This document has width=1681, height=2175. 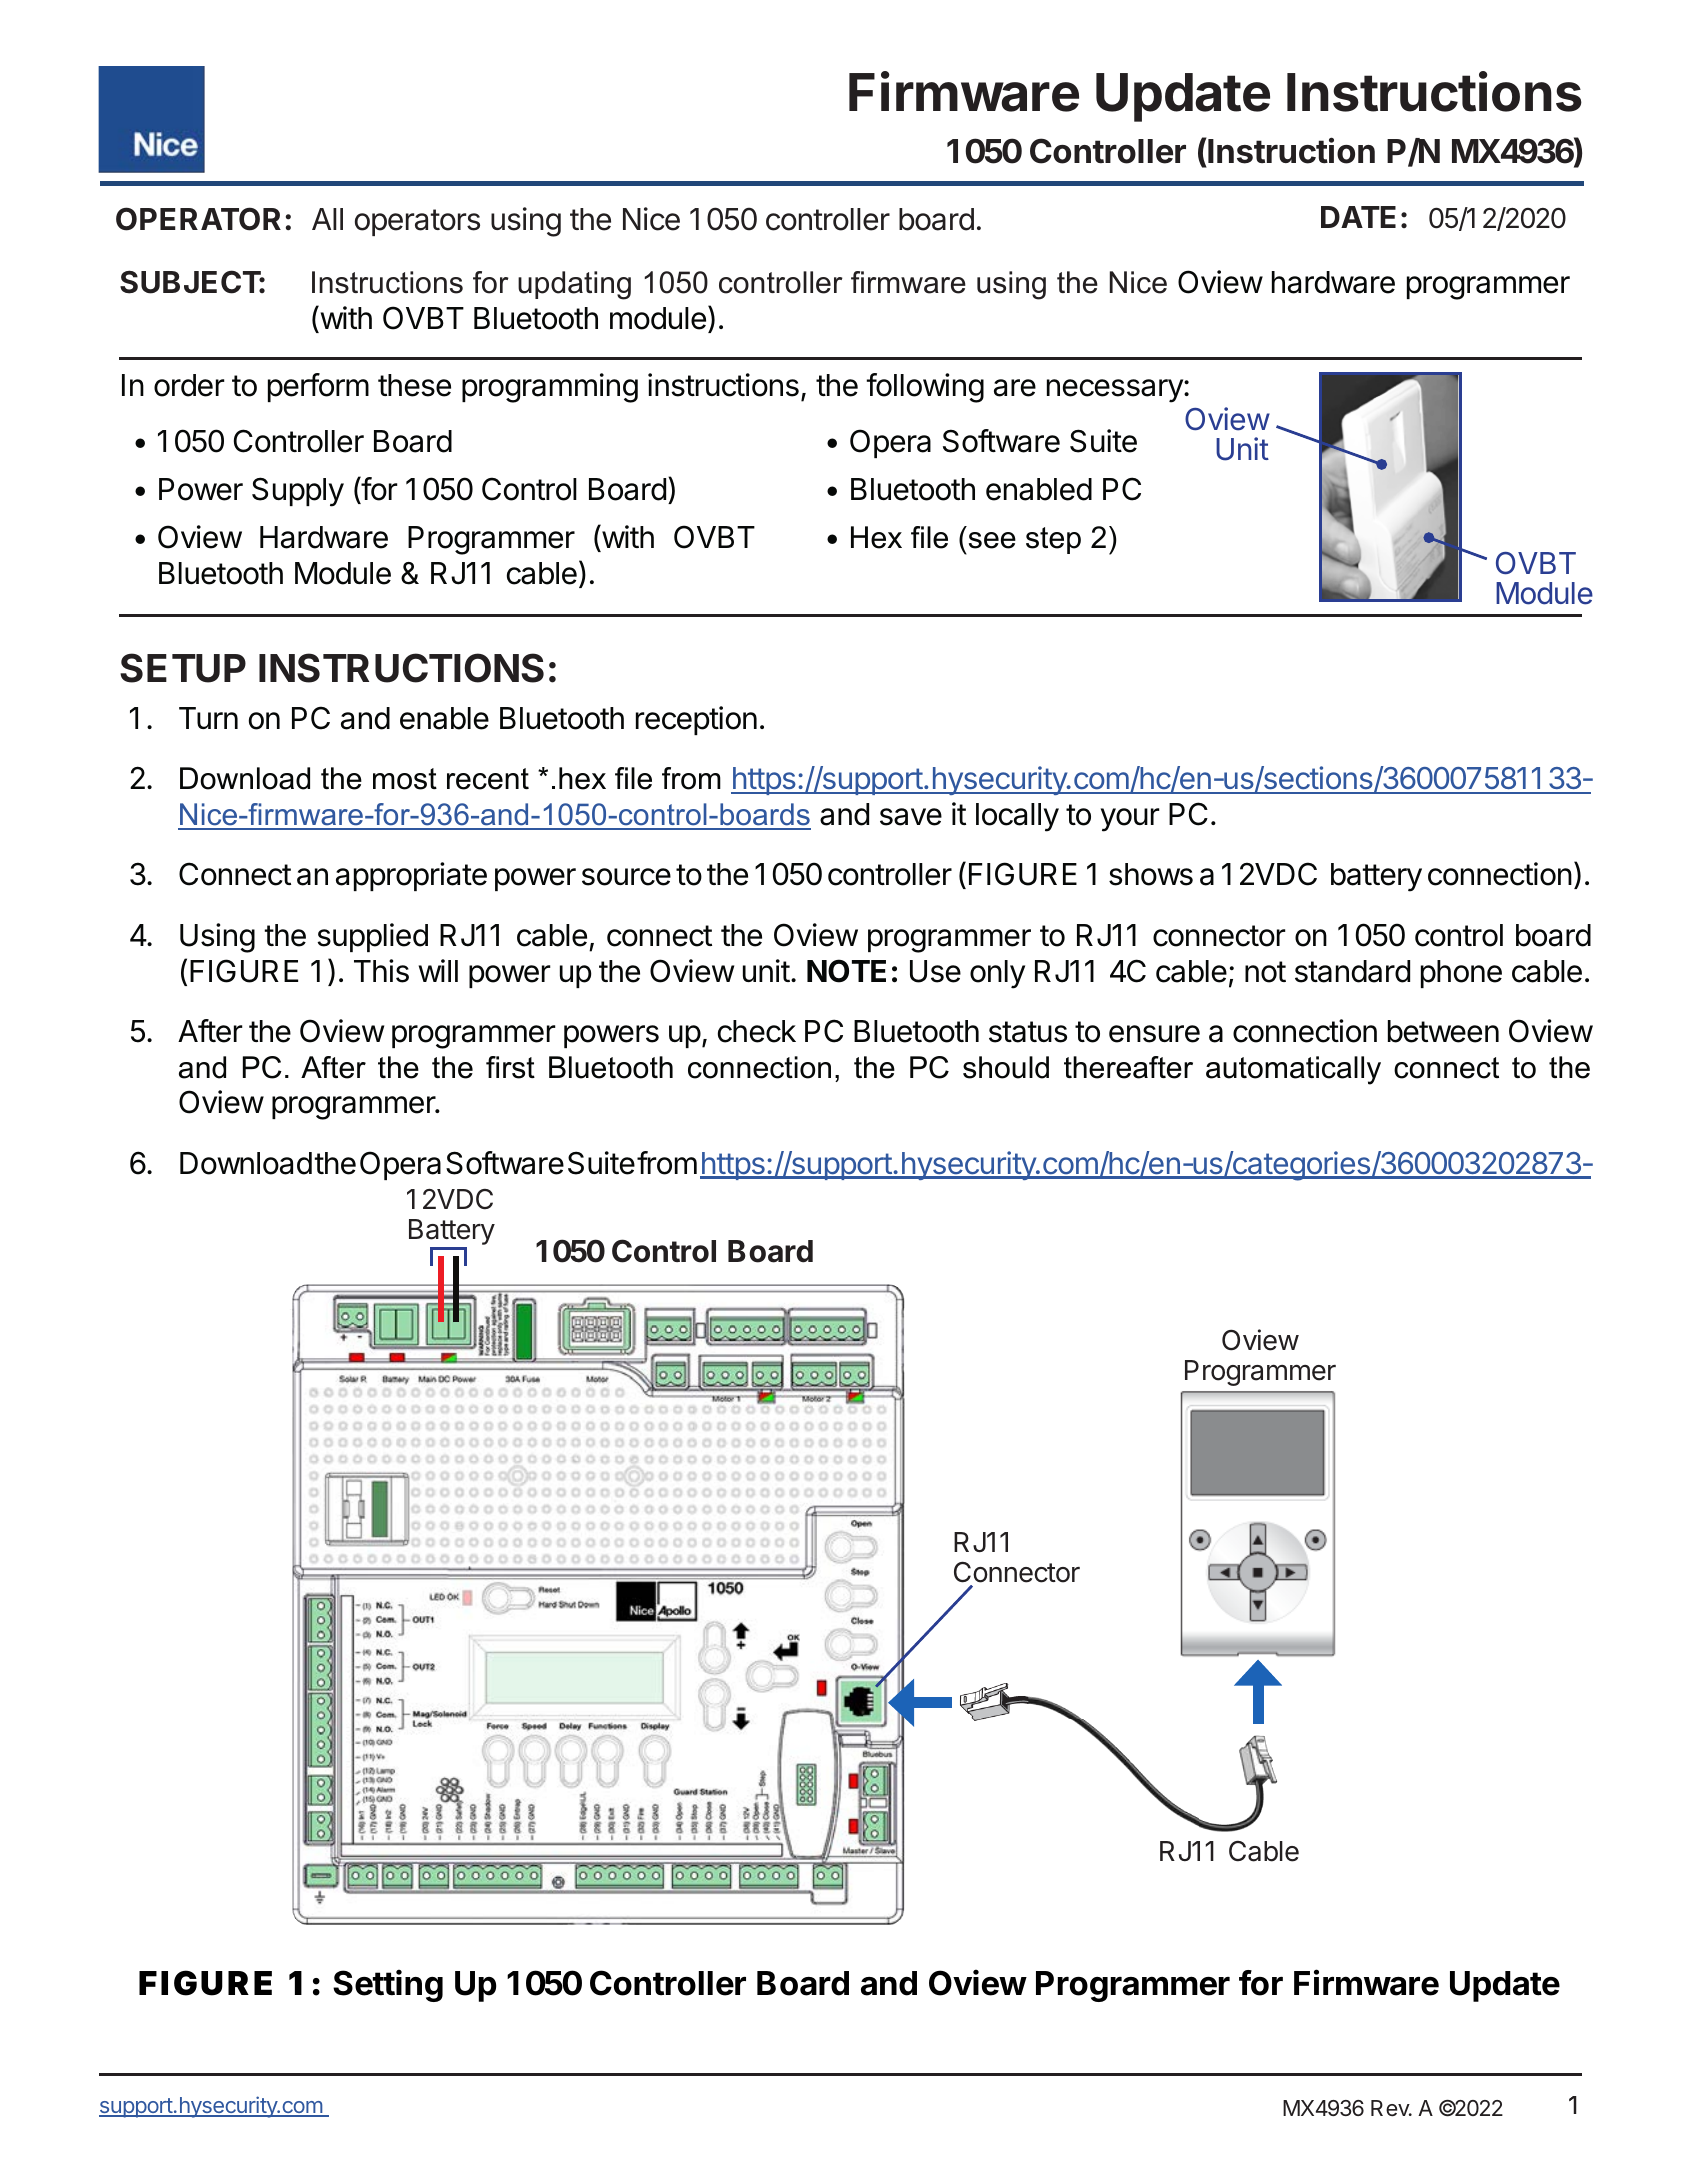 I want to click on will, so click(x=438, y=970).
